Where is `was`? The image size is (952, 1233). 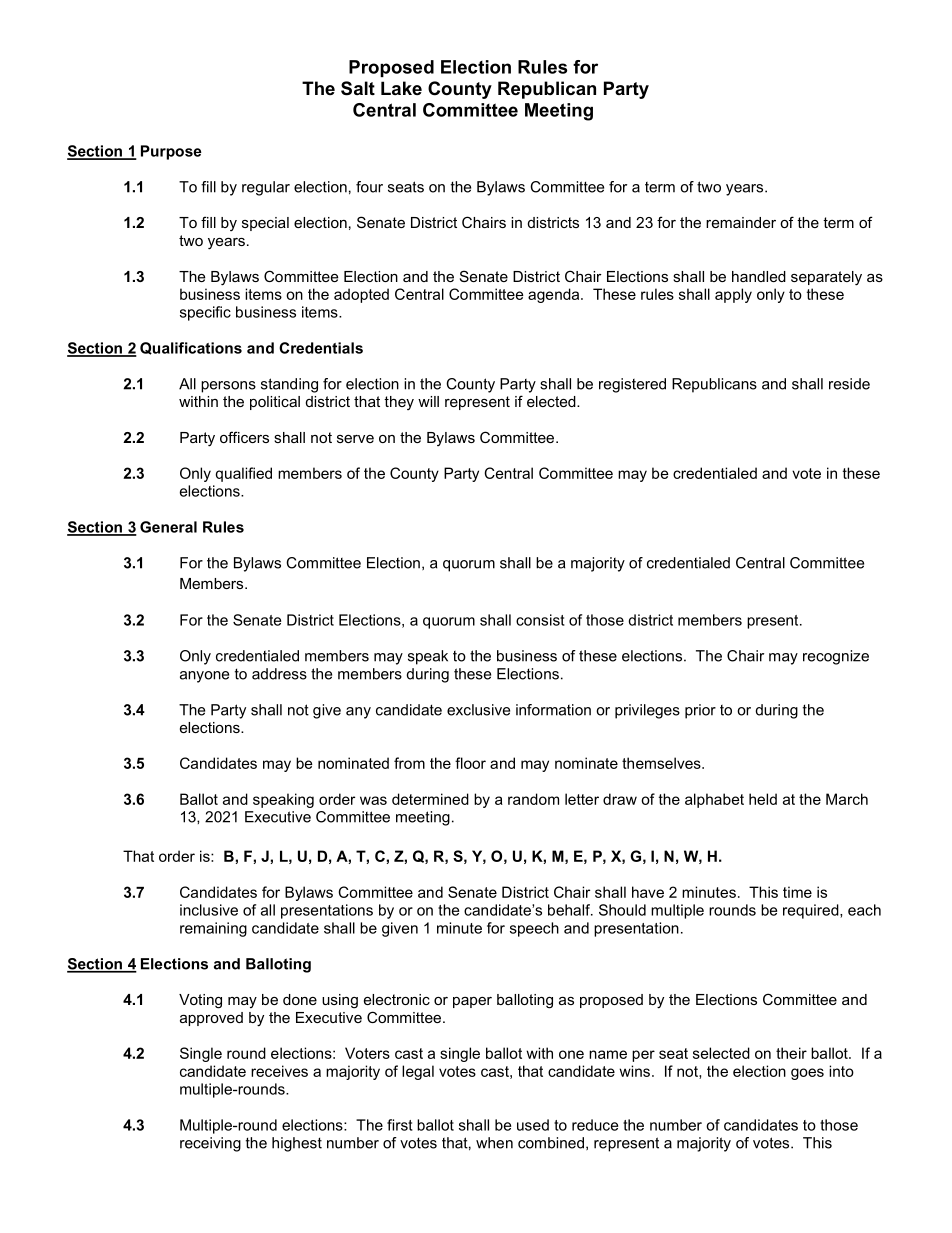 was is located at coordinates (373, 800).
